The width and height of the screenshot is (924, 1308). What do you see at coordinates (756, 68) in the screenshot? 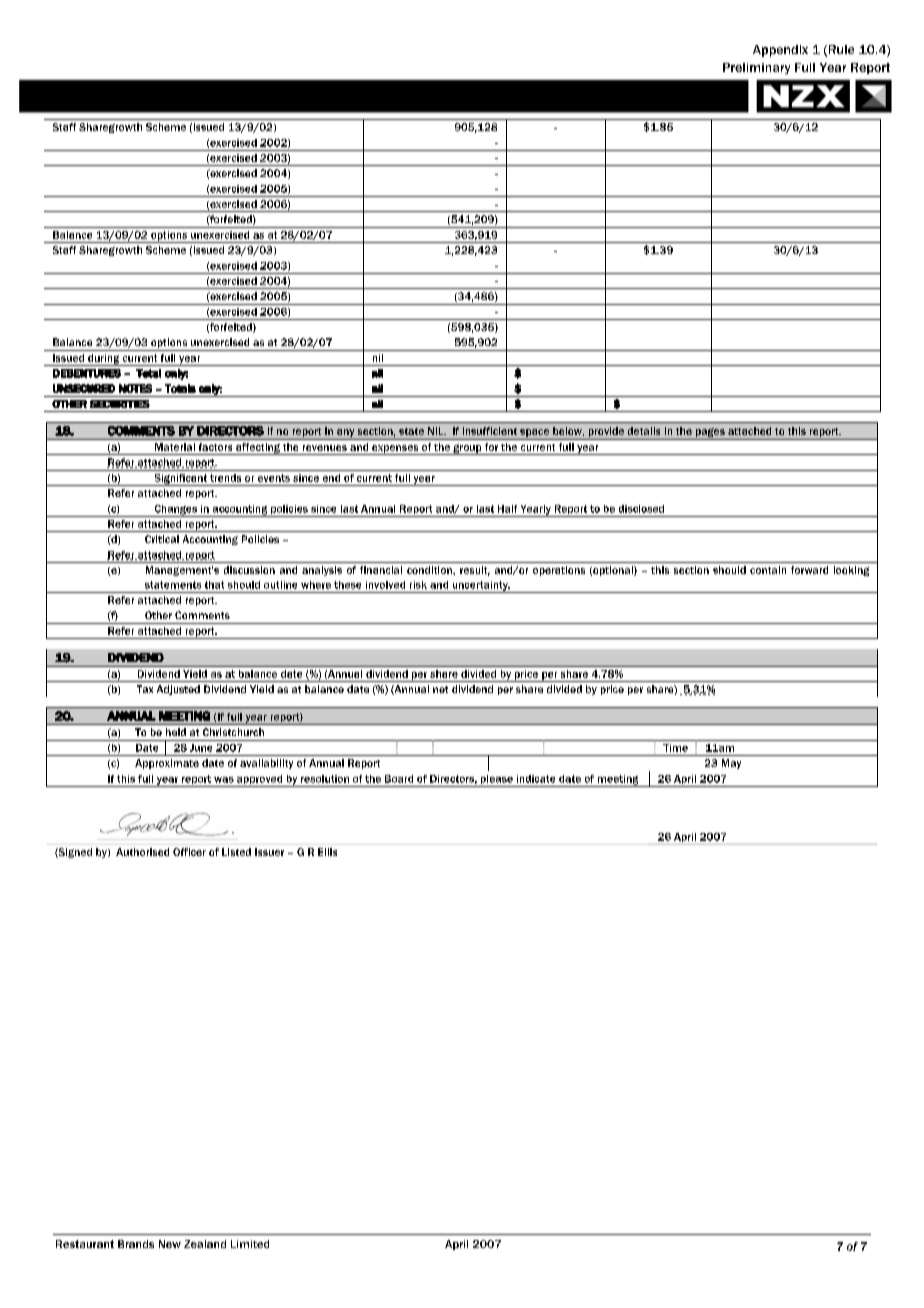
I see `Preliminary` at bounding box center [756, 68].
